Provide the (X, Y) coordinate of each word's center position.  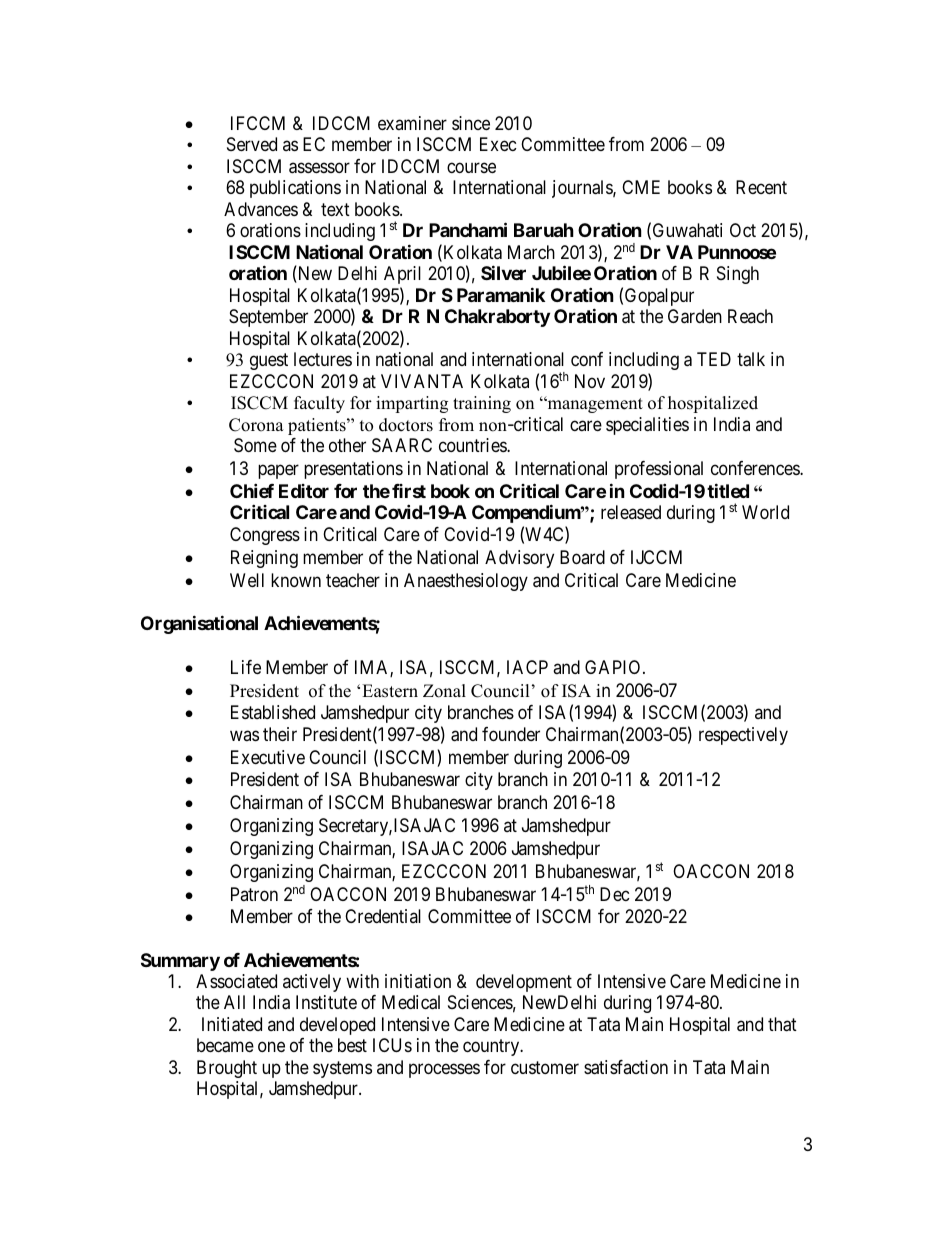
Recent (761, 187)
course (471, 167)
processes (444, 1070)
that (782, 1024)
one (271, 1047)
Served (252, 144)
